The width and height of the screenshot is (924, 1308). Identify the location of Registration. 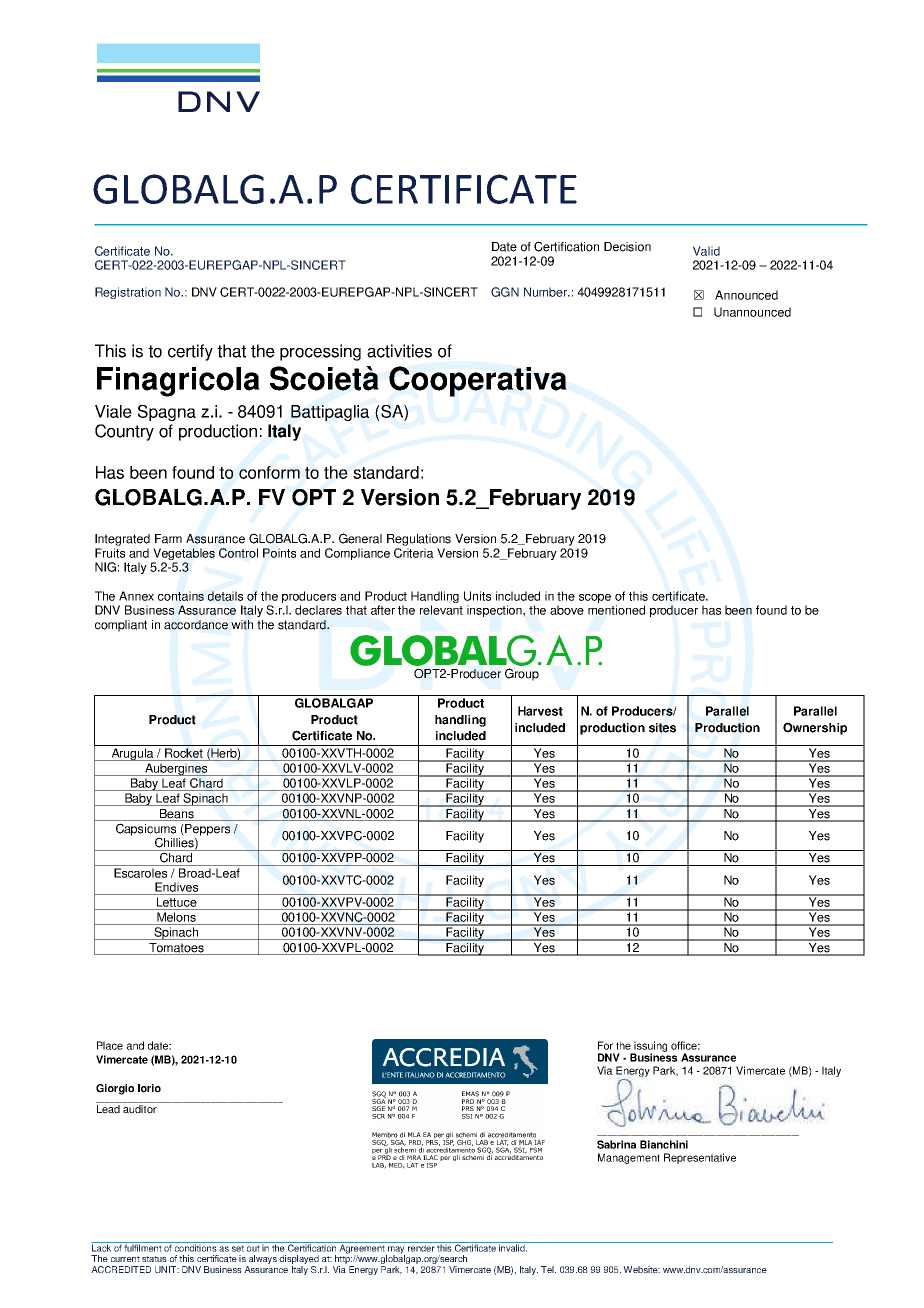
(128, 293).
